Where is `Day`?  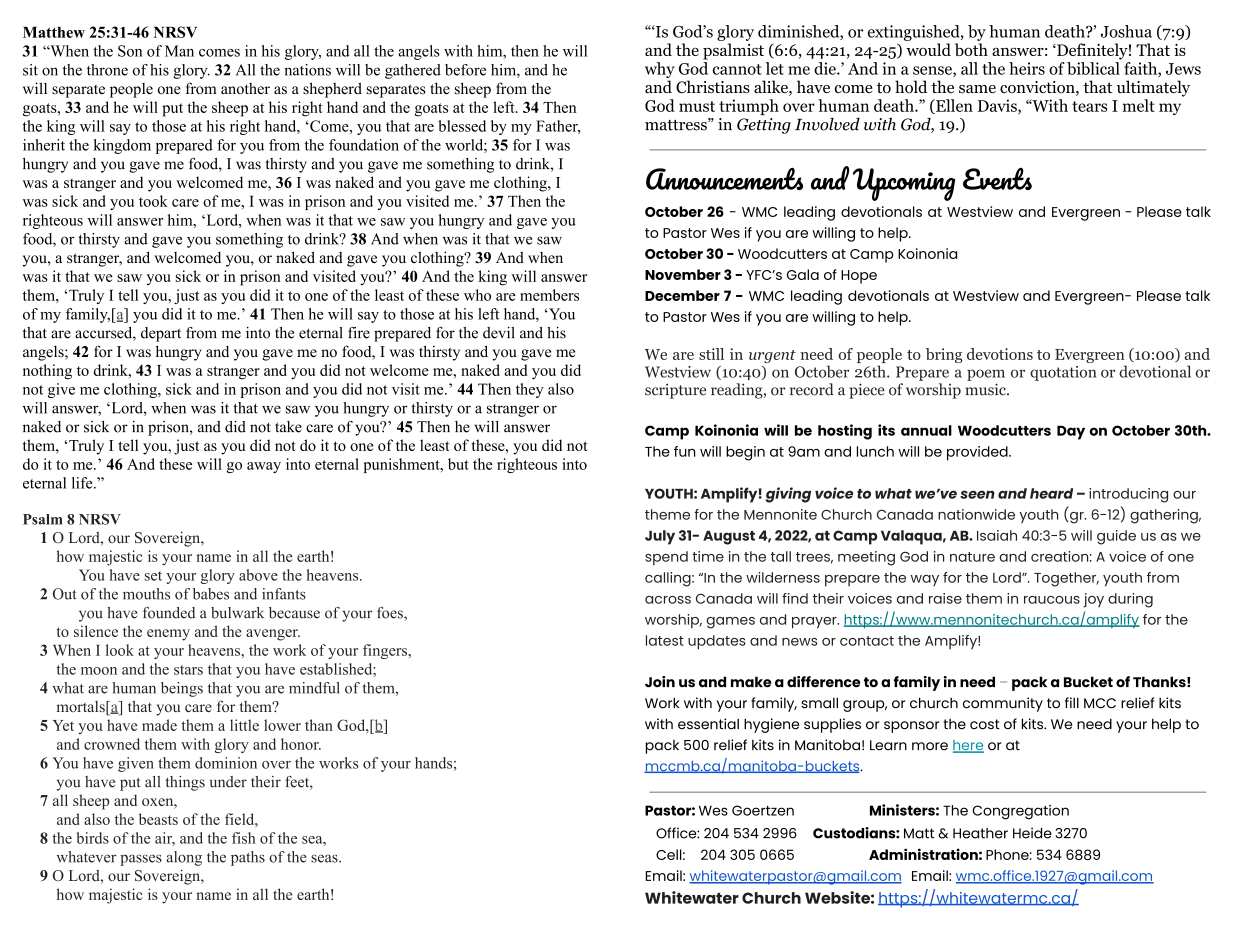 Day is located at coordinates (1071, 432).
